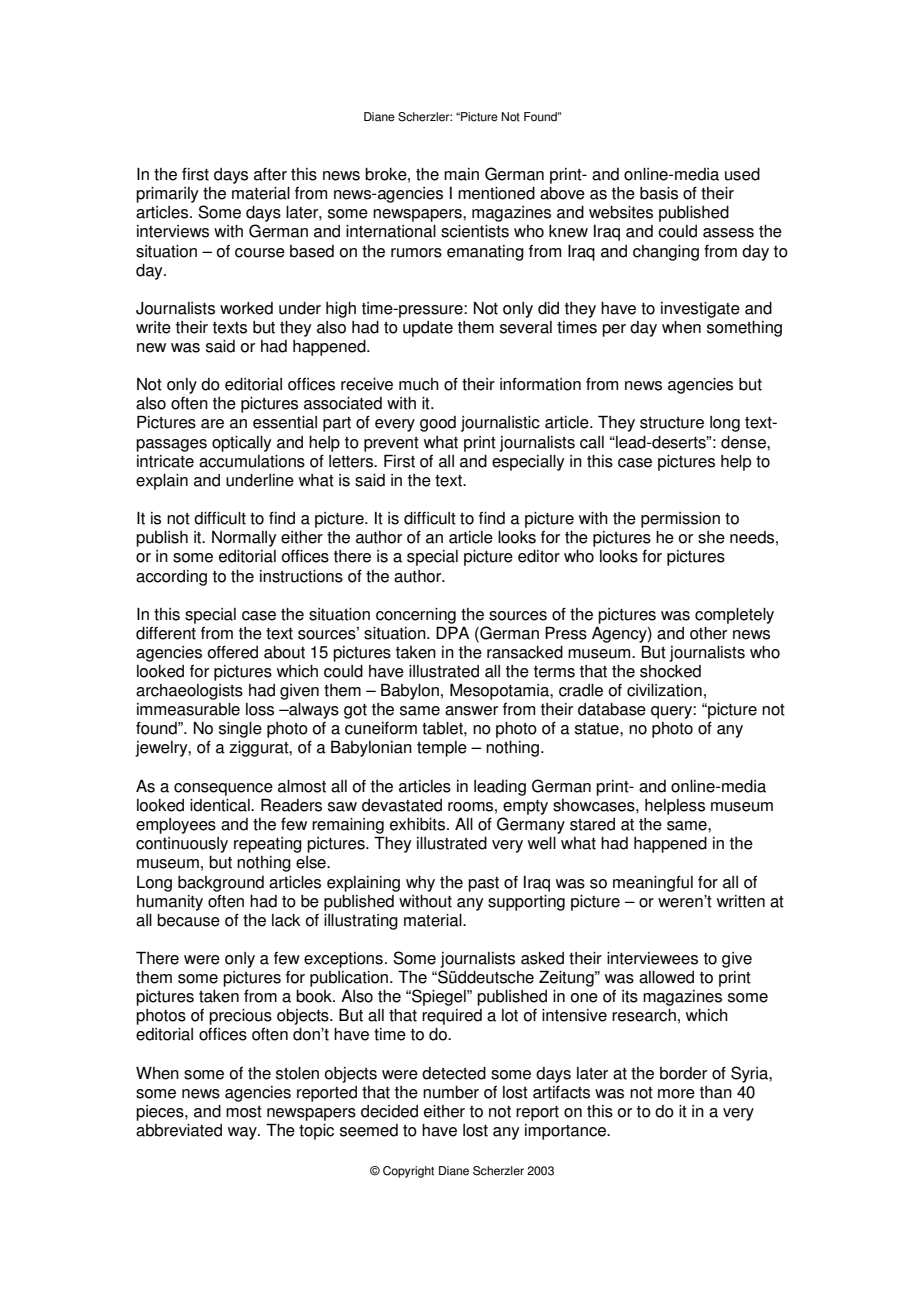 The width and height of the image is (924, 1308). What do you see at coordinates (233, 652) in the image?
I see `offered` at bounding box center [233, 652].
